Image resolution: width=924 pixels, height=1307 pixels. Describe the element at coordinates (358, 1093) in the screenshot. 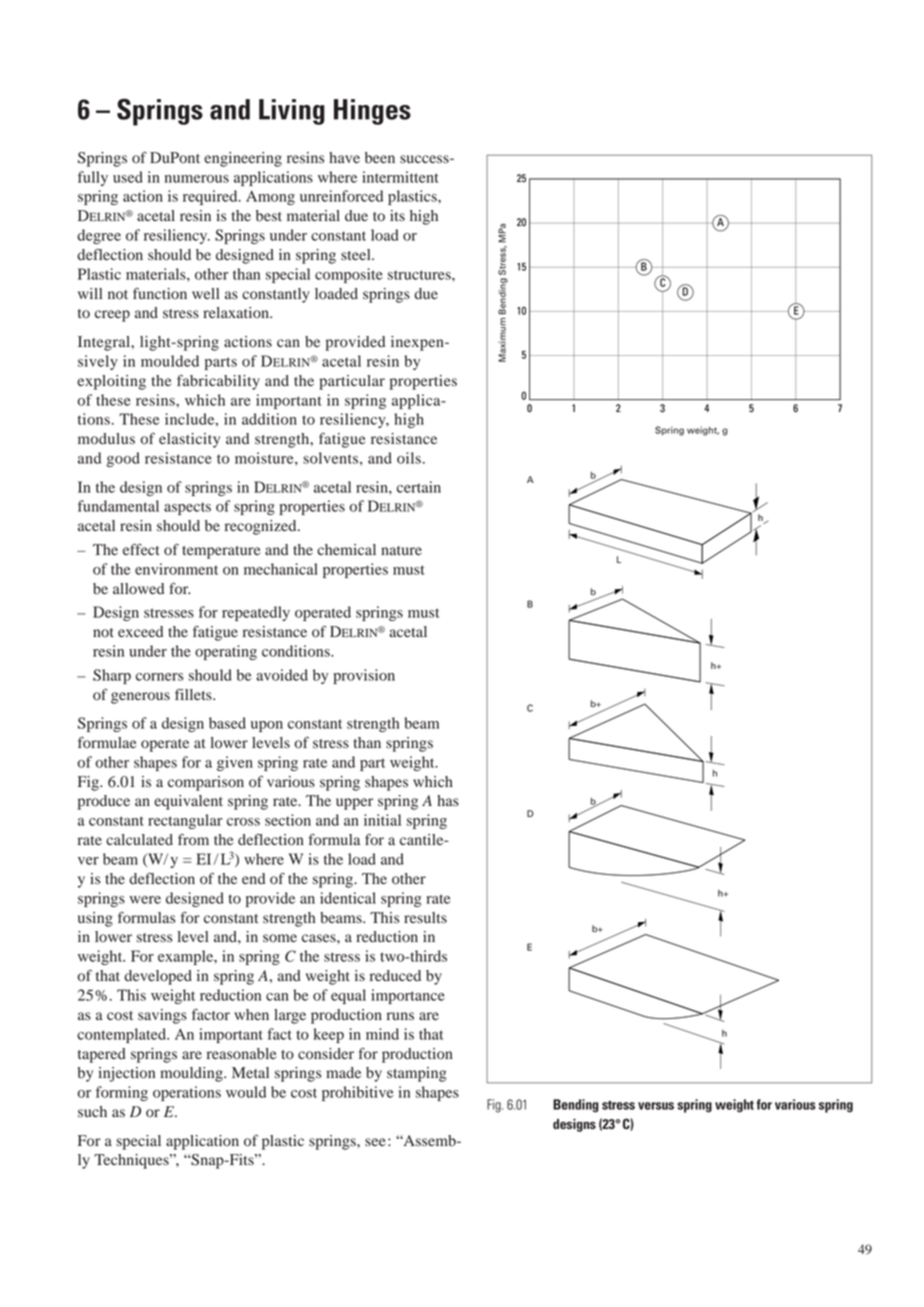

I see `prohibitive` at that location.
